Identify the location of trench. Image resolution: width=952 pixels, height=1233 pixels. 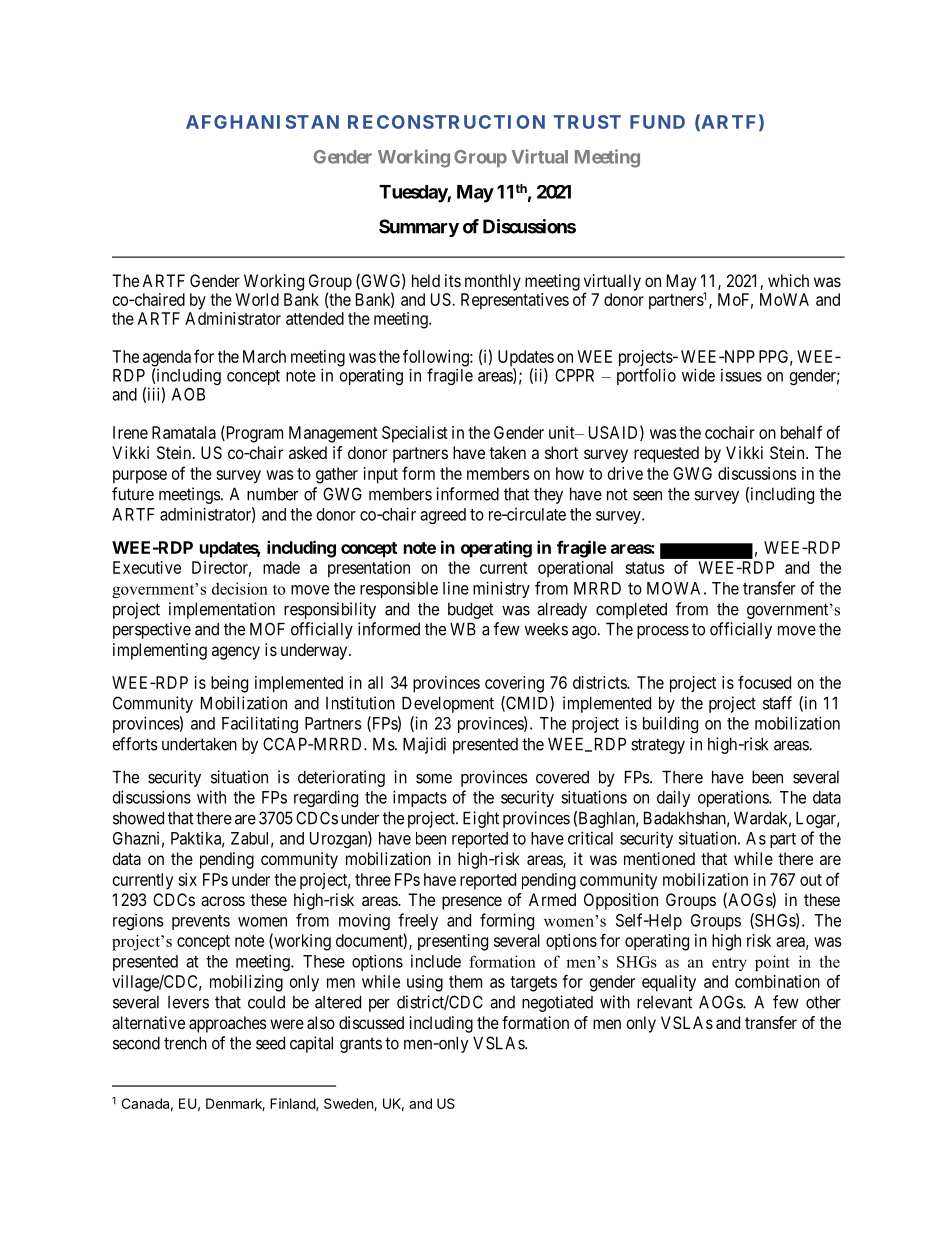
(185, 1043).
